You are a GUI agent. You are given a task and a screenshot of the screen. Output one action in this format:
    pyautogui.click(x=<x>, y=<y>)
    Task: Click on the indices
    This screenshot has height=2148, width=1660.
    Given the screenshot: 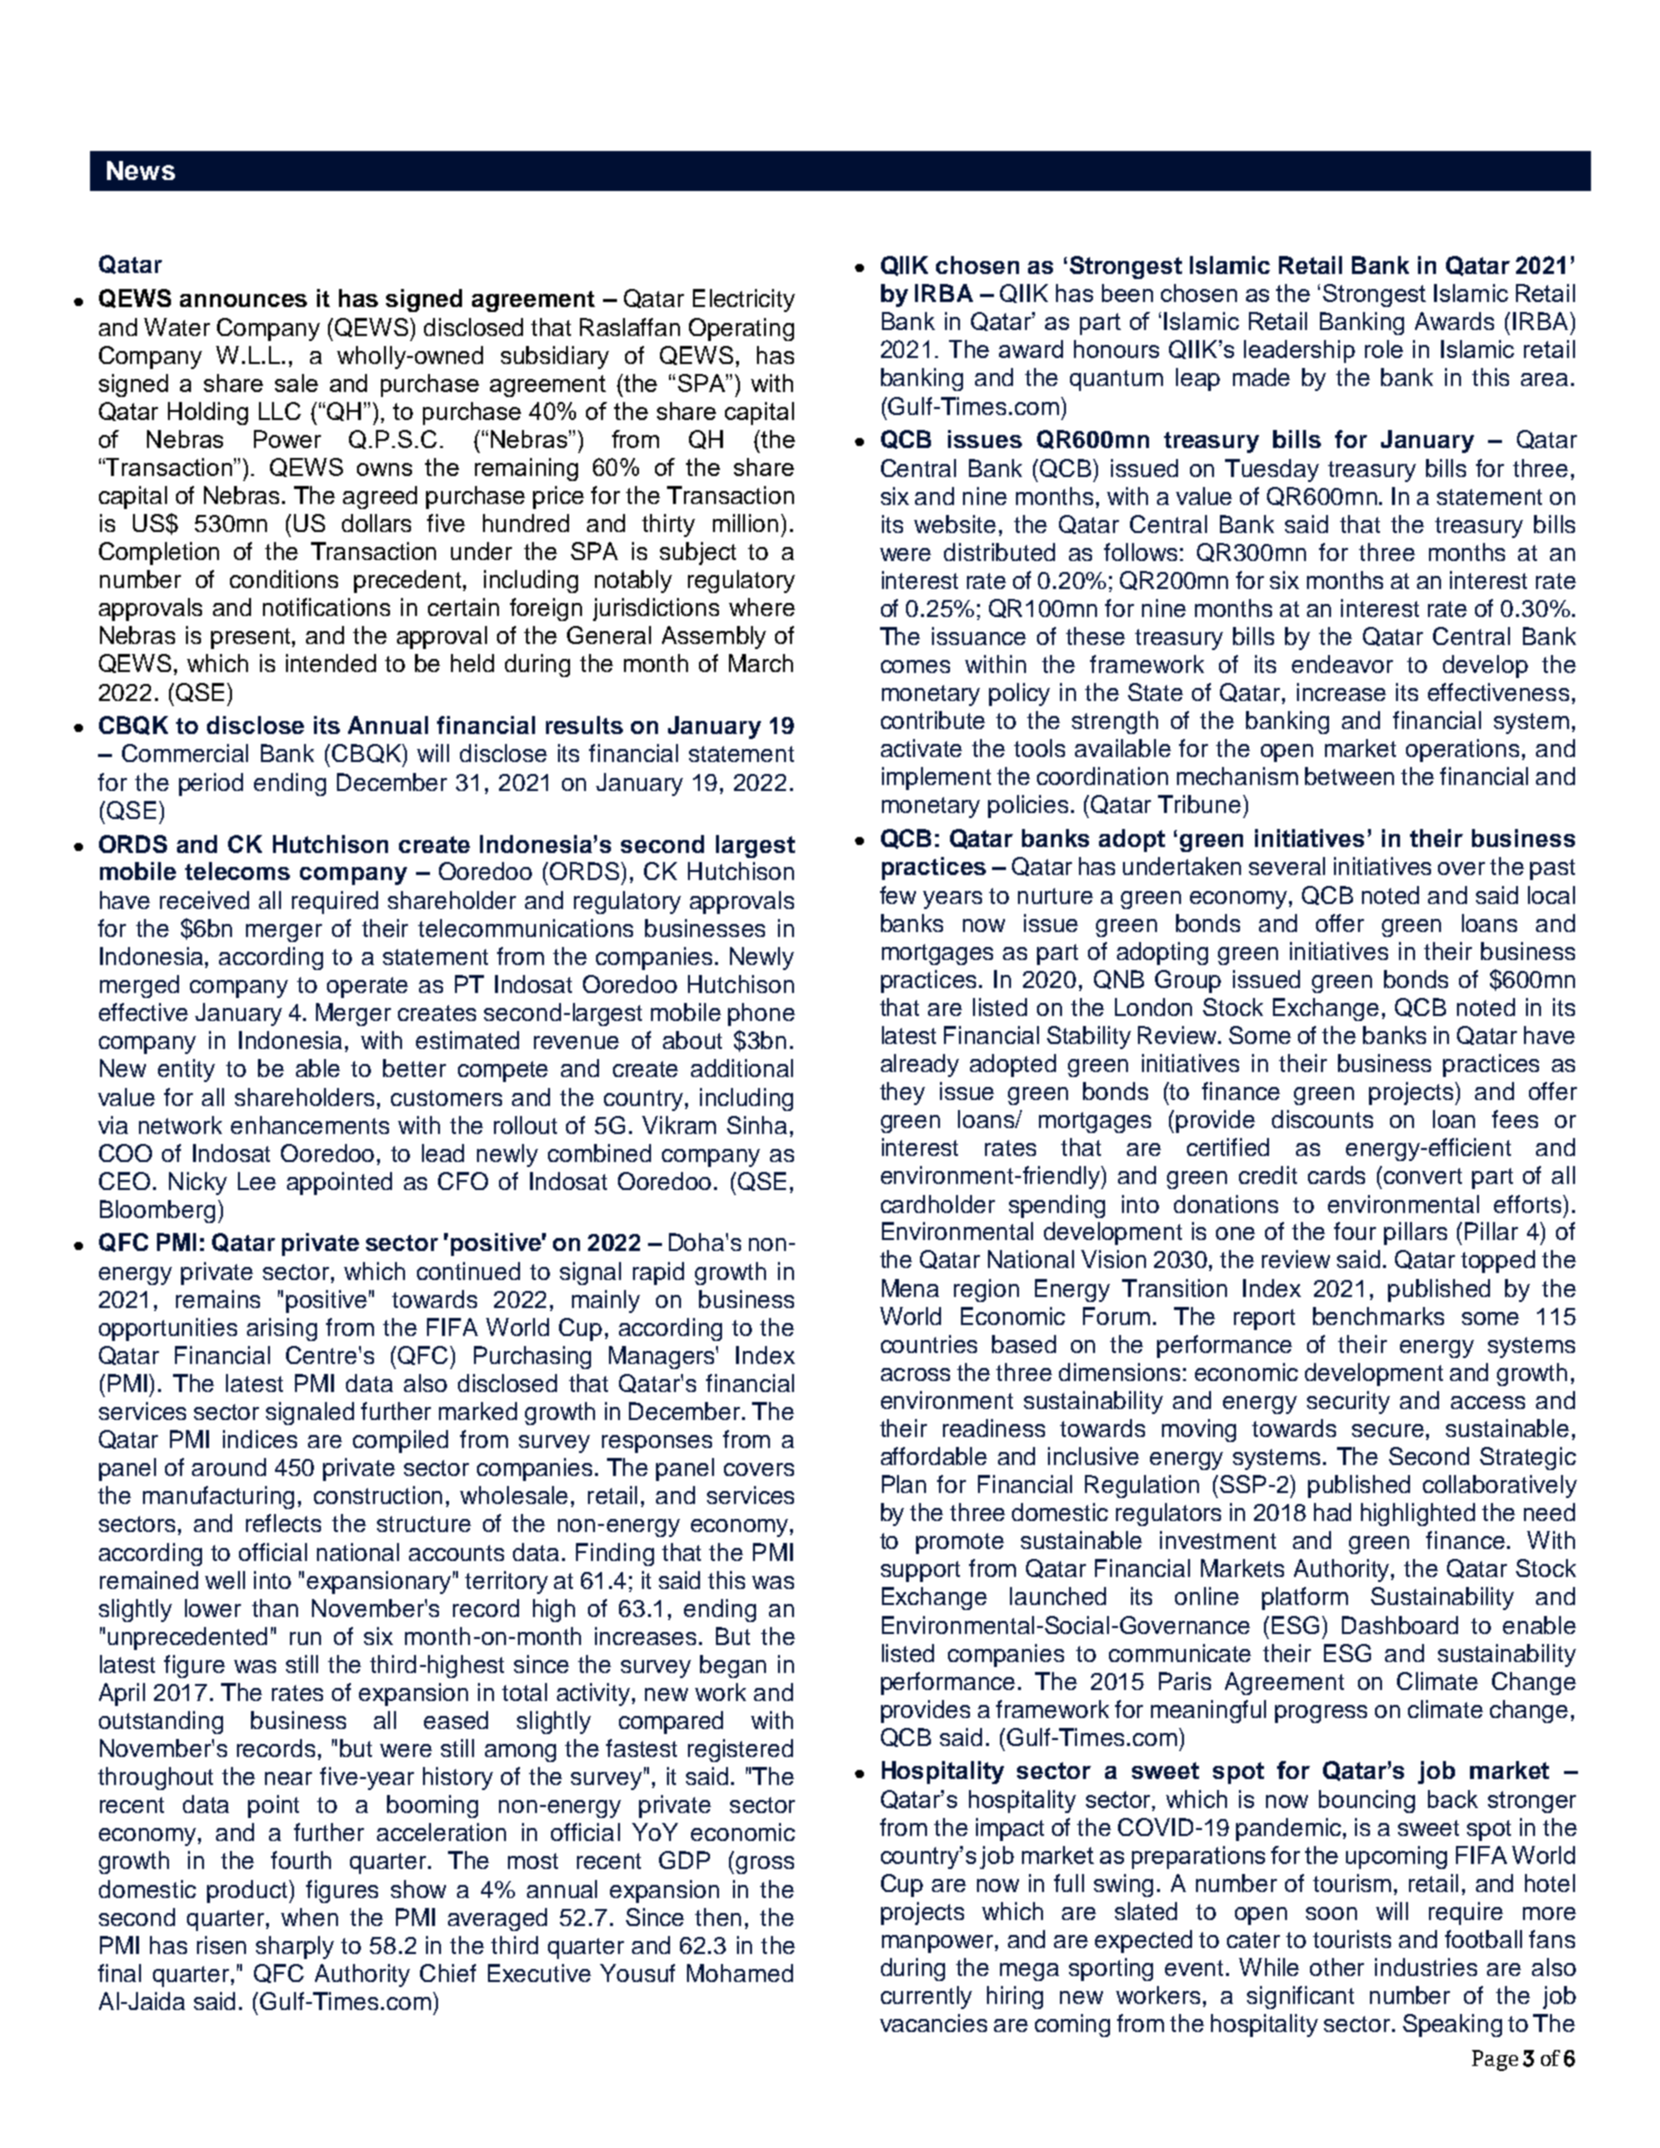 What is the action you would take?
    pyautogui.click(x=260, y=1439)
